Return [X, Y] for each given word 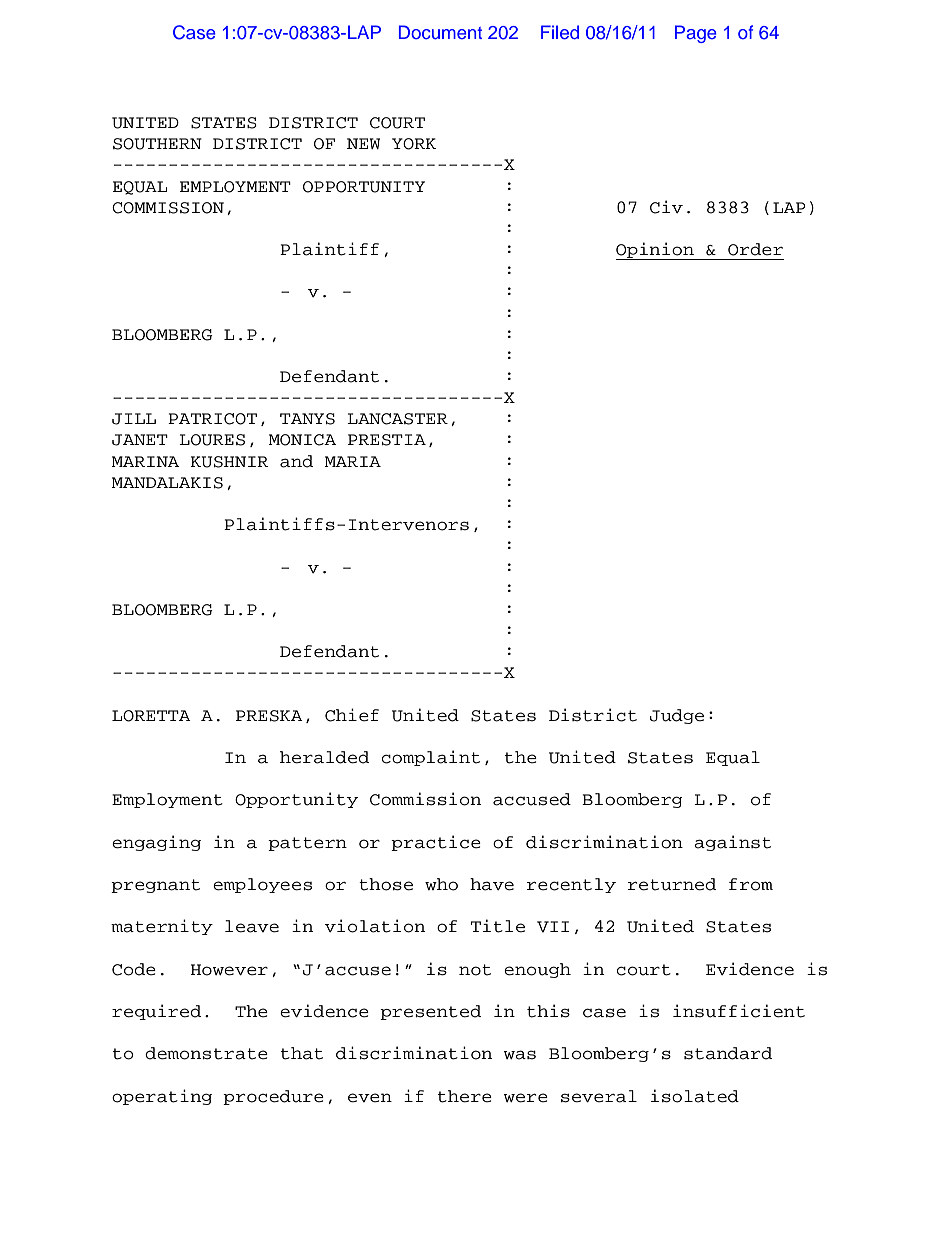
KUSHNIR [229, 462]
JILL [134, 419]
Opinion [656, 251]
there [465, 1096]
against [732, 843]
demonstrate [206, 1053]
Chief [352, 715]
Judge [677, 716]
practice [436, 843]
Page [696, 34]
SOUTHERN [157, 144]
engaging [156, 843]
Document [440, 32]
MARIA [353, 461]
